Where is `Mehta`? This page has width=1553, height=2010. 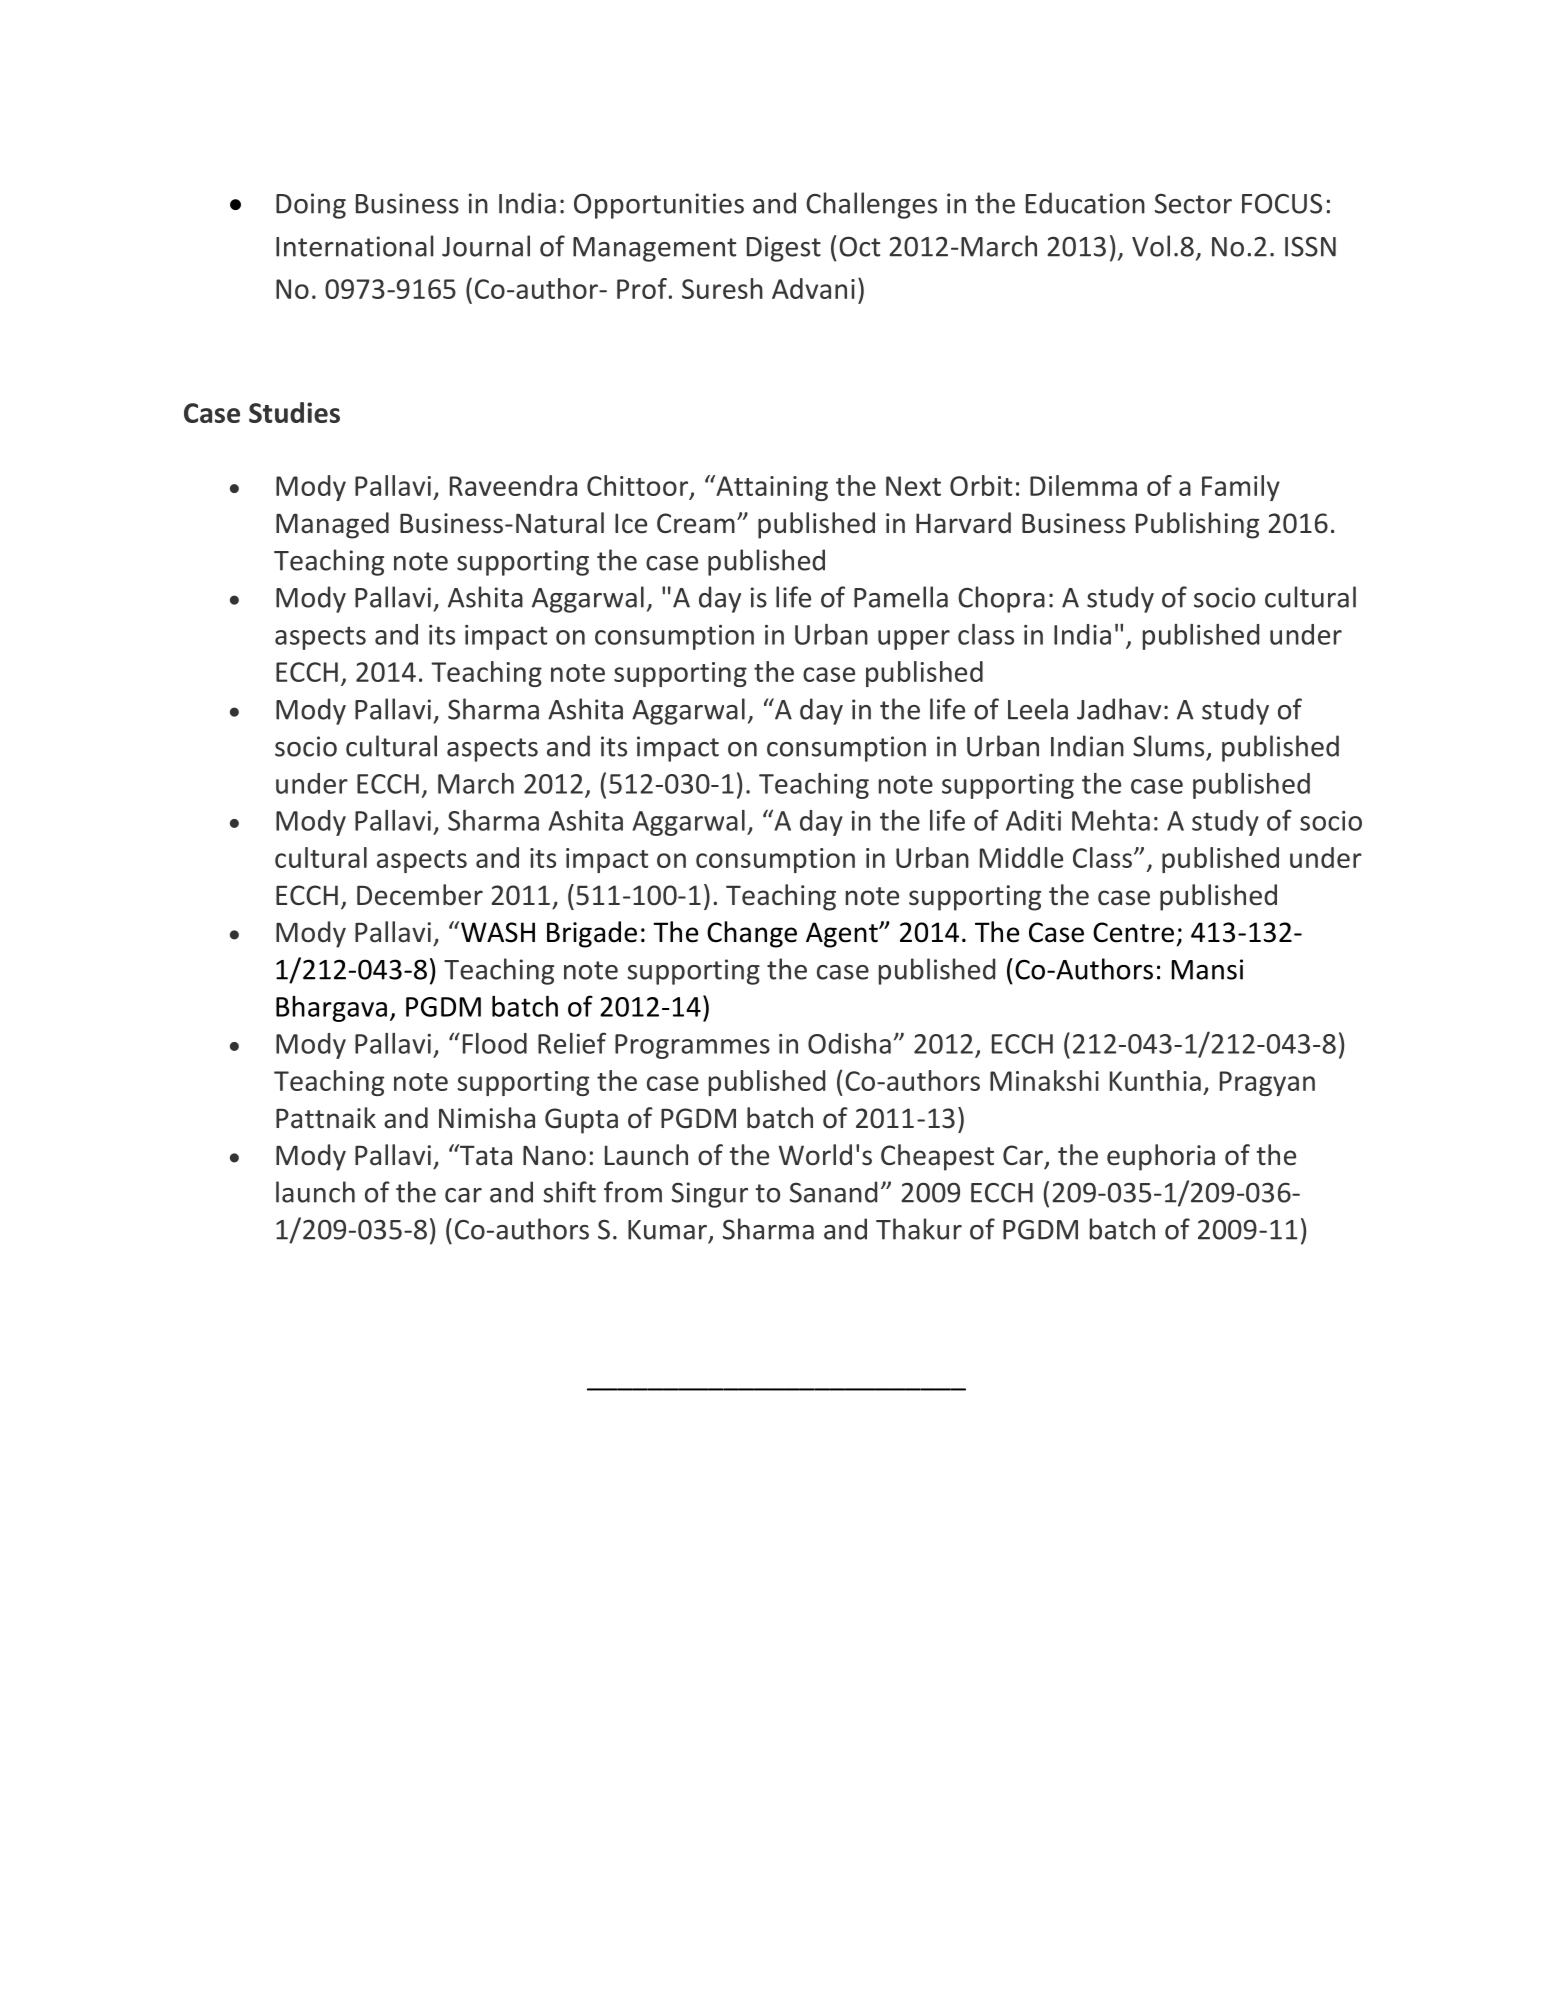 Mehta is located at coordinates (1111, 820).
